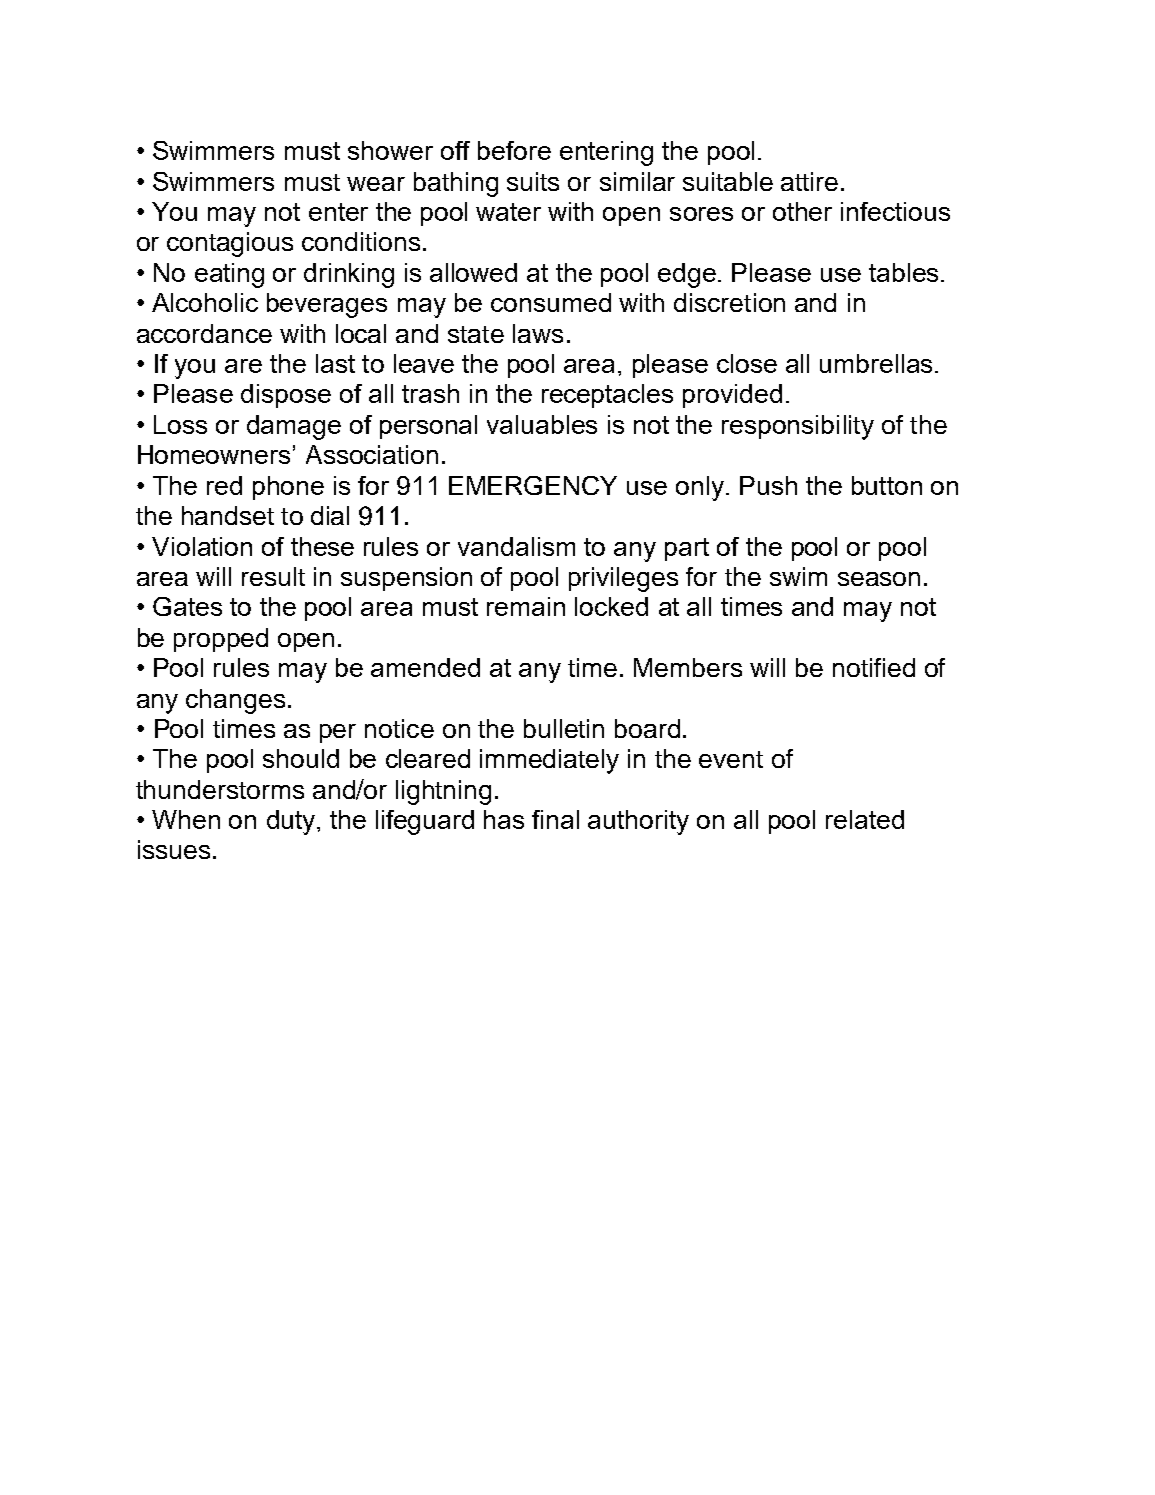 This page has height=1495, width=1155. I want to click on consumed, so click(551, 302).
